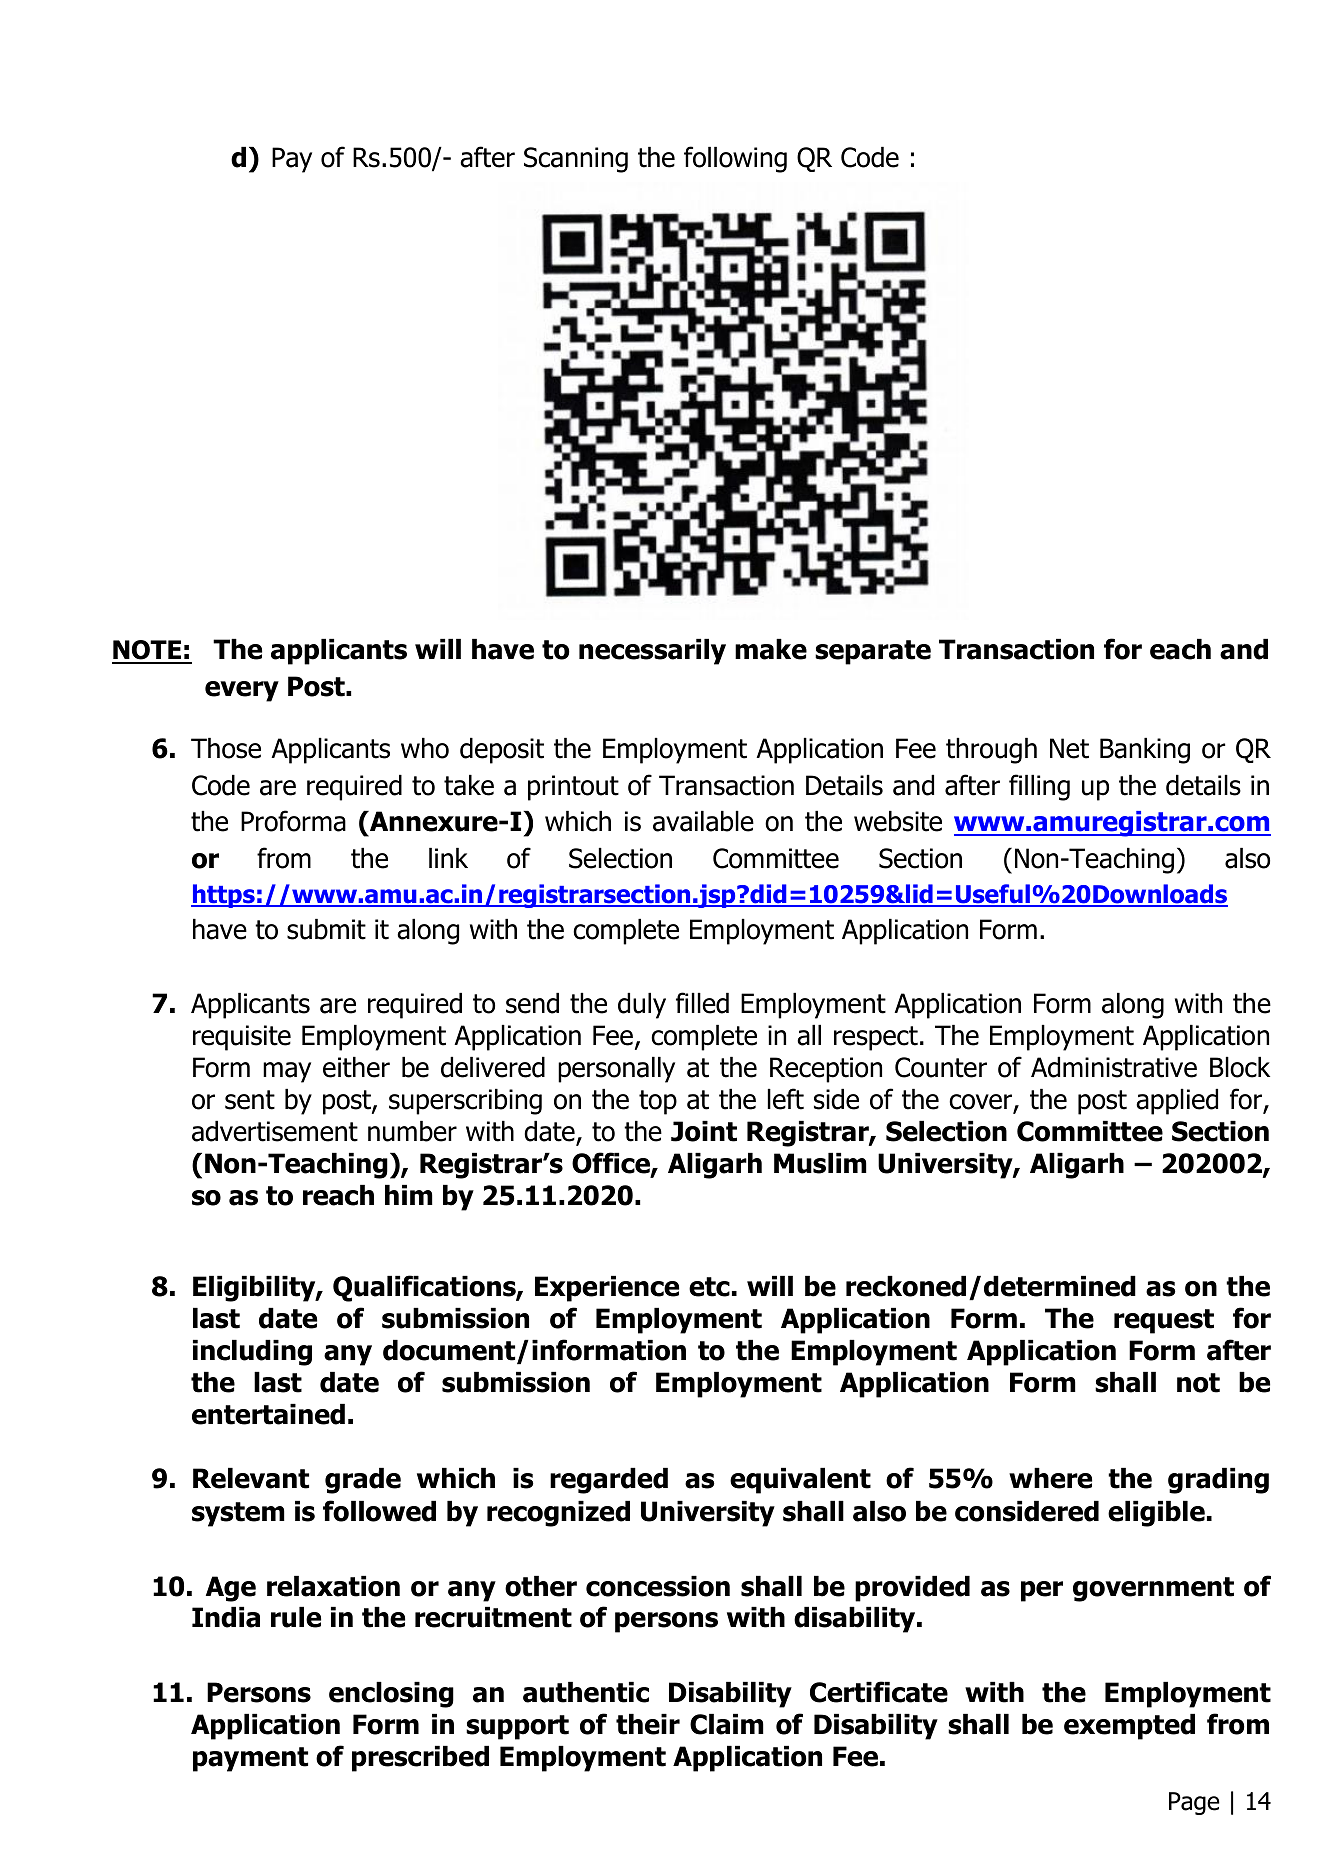 Image resolution: width=1318 pixels, height=1863 pixels. I want to click on following, so click(735, 159).
